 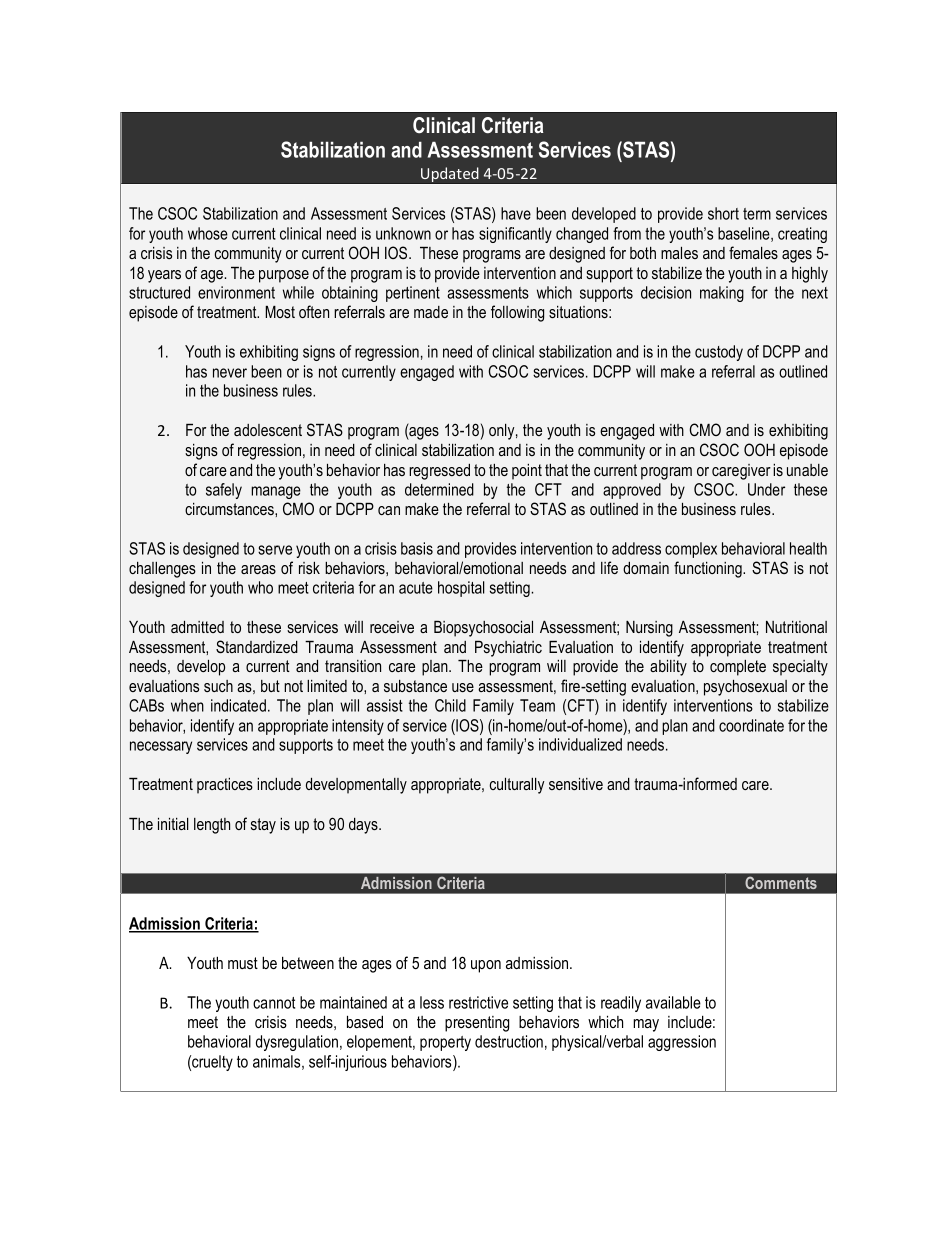 What do you see at coordinates (257, 646) in the screenshot?
I see `Standardized` at bounding box center [257, 646].
